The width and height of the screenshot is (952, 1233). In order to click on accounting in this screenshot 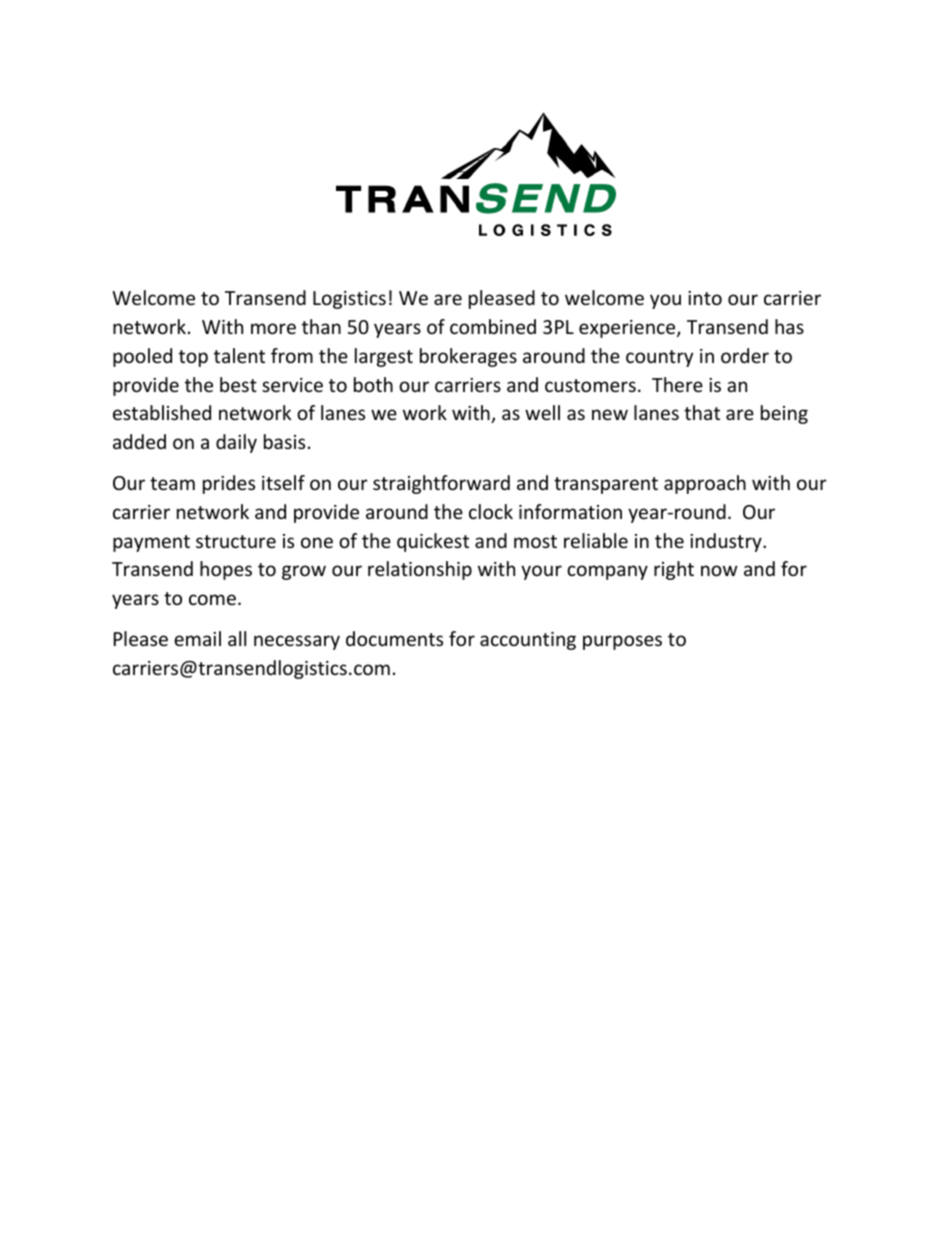, I will do `click(528, 641)`.
